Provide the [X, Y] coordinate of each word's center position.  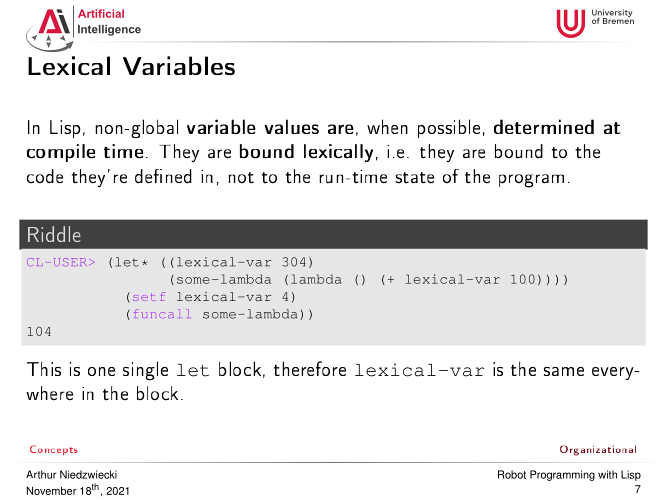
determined [544, 126]
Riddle [54, 234]
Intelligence [109, 30]
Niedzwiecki [88, 474]
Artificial [101, 13]
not [241, 178]
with [607, 474]
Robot [512, 474]
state [414, 178]
